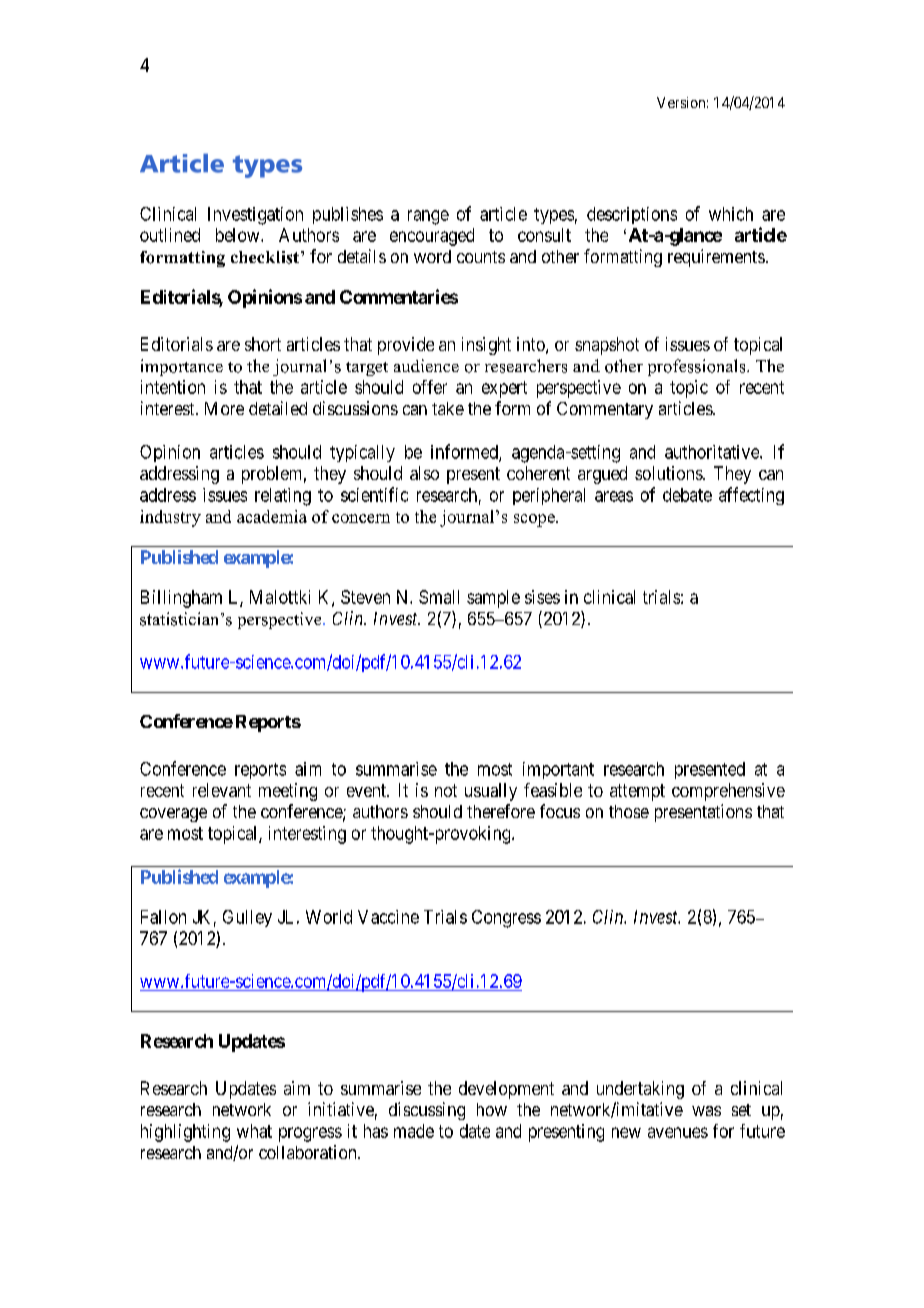  Describe the element at coordinates (678, 1132) in the page. I see `avenues` at that location.
